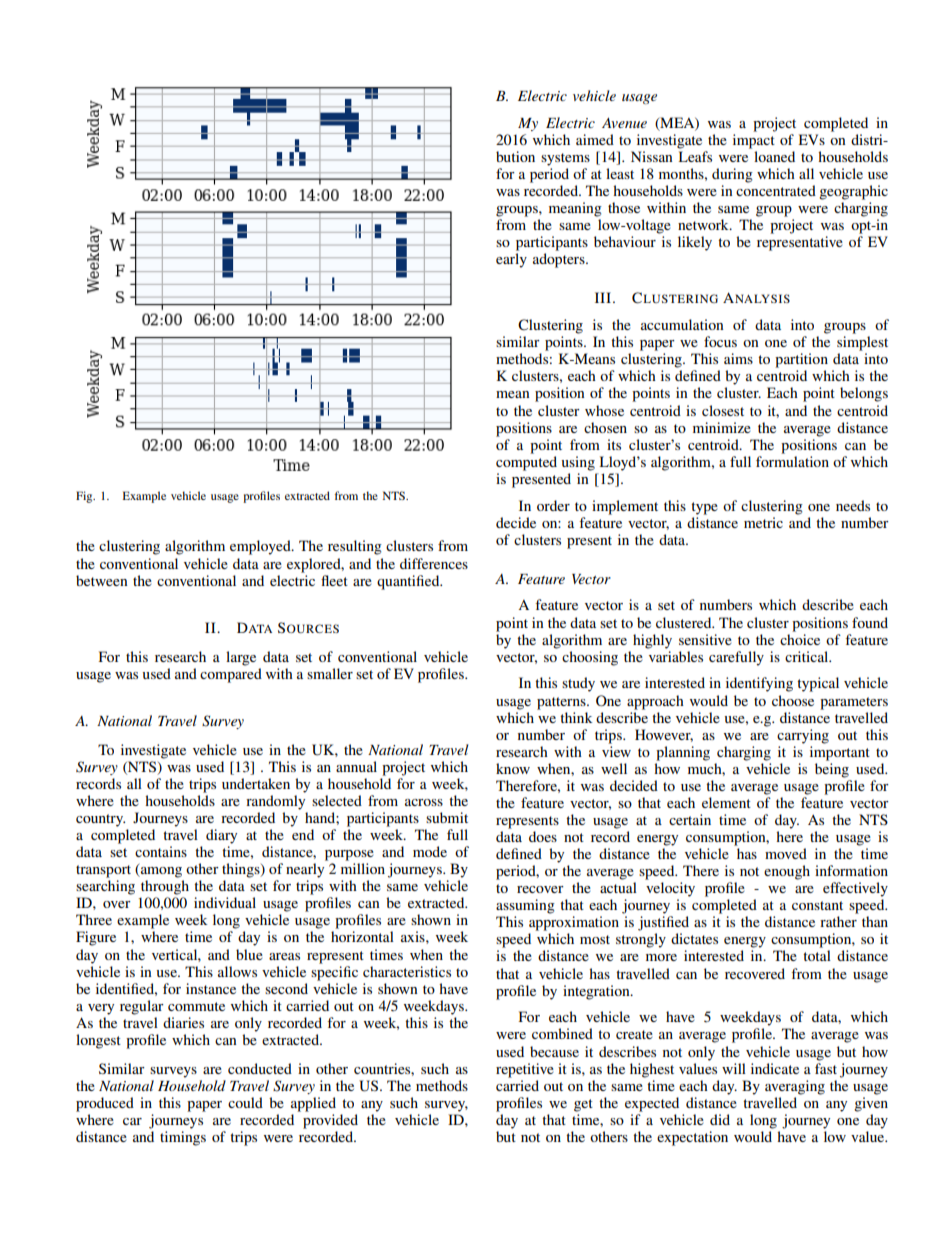  Describe the element at coordinates (261, 547) in the page. I see `employed` at that location.
